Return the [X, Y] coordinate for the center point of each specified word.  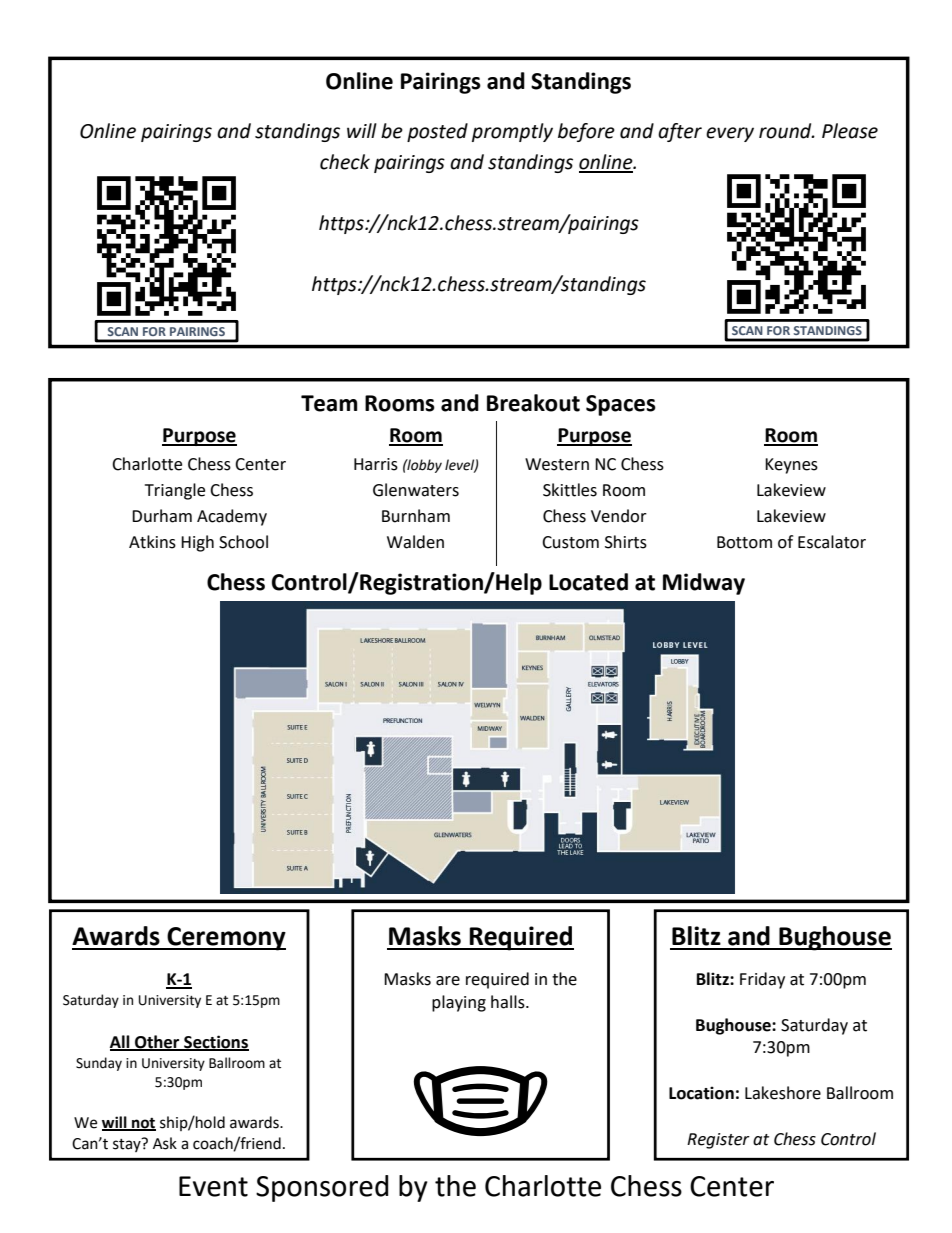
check [345, 162]
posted [437, 132]
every [730, 134]
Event [213, 1186]
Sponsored [322, 1188]
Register [718, 1141]
